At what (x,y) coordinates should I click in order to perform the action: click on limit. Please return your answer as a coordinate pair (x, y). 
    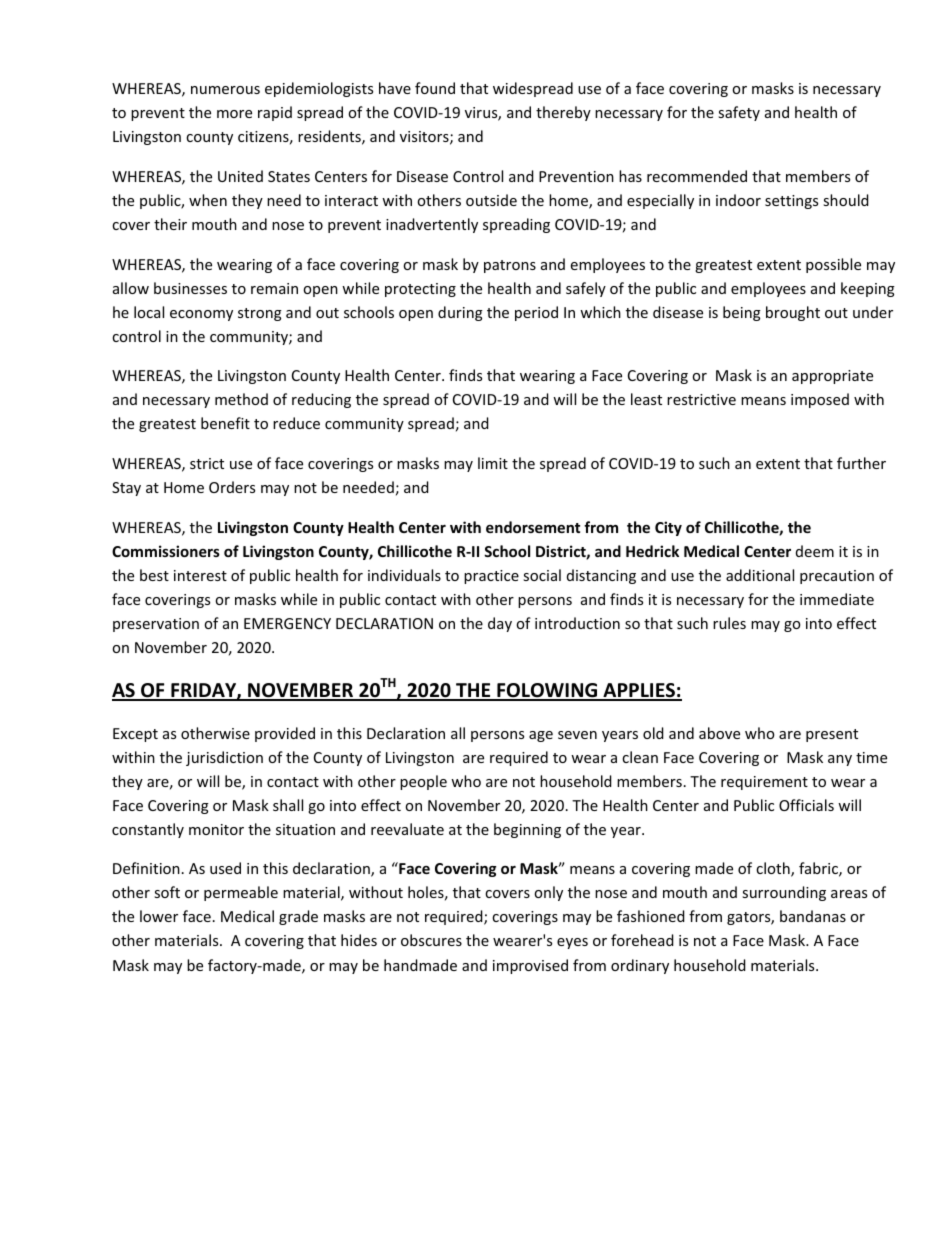
    Looking at the image, I should click on (493, 463).
